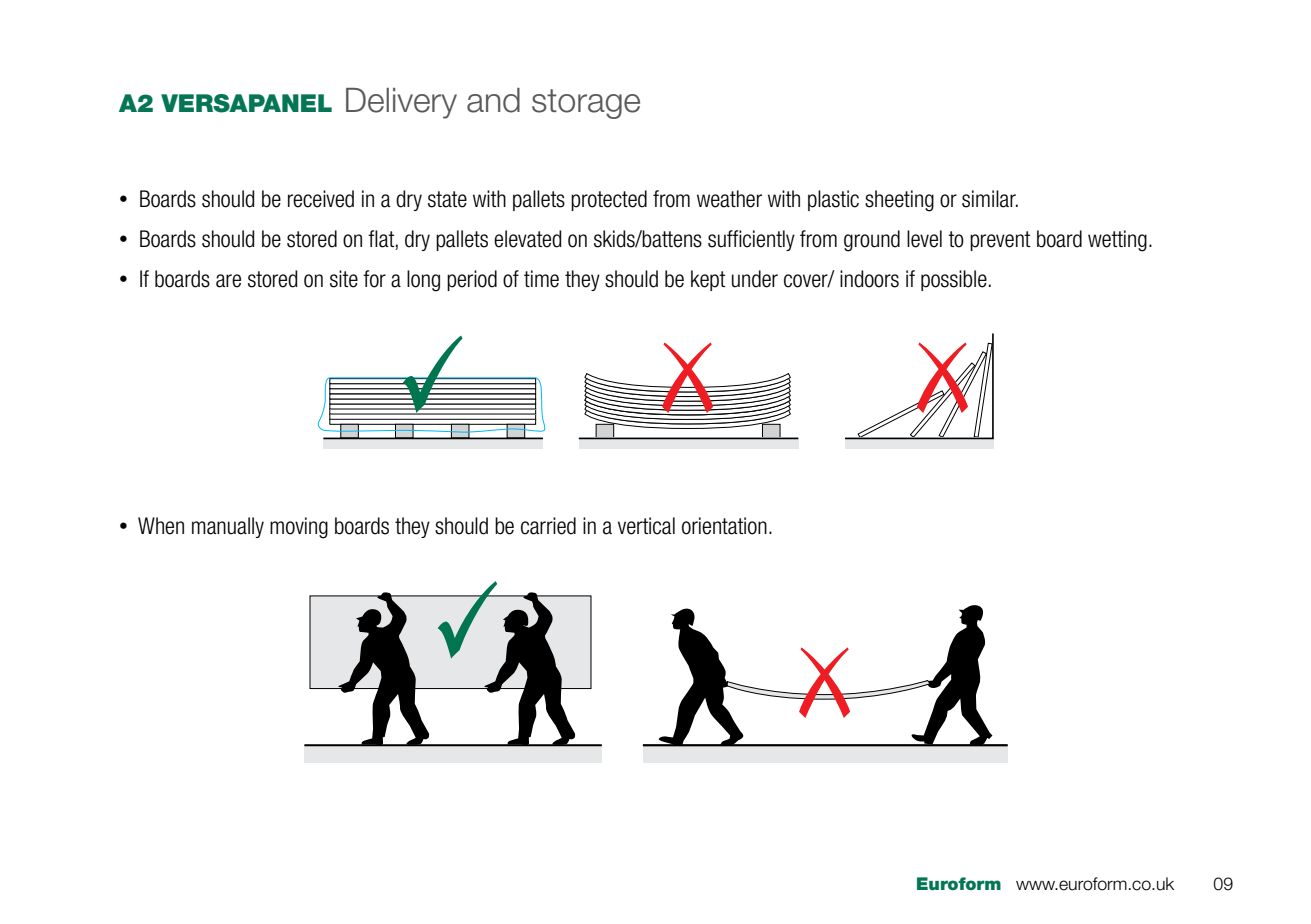  Describe the element at coordinates (708, 280) in the image. I see `kept` at that location.
